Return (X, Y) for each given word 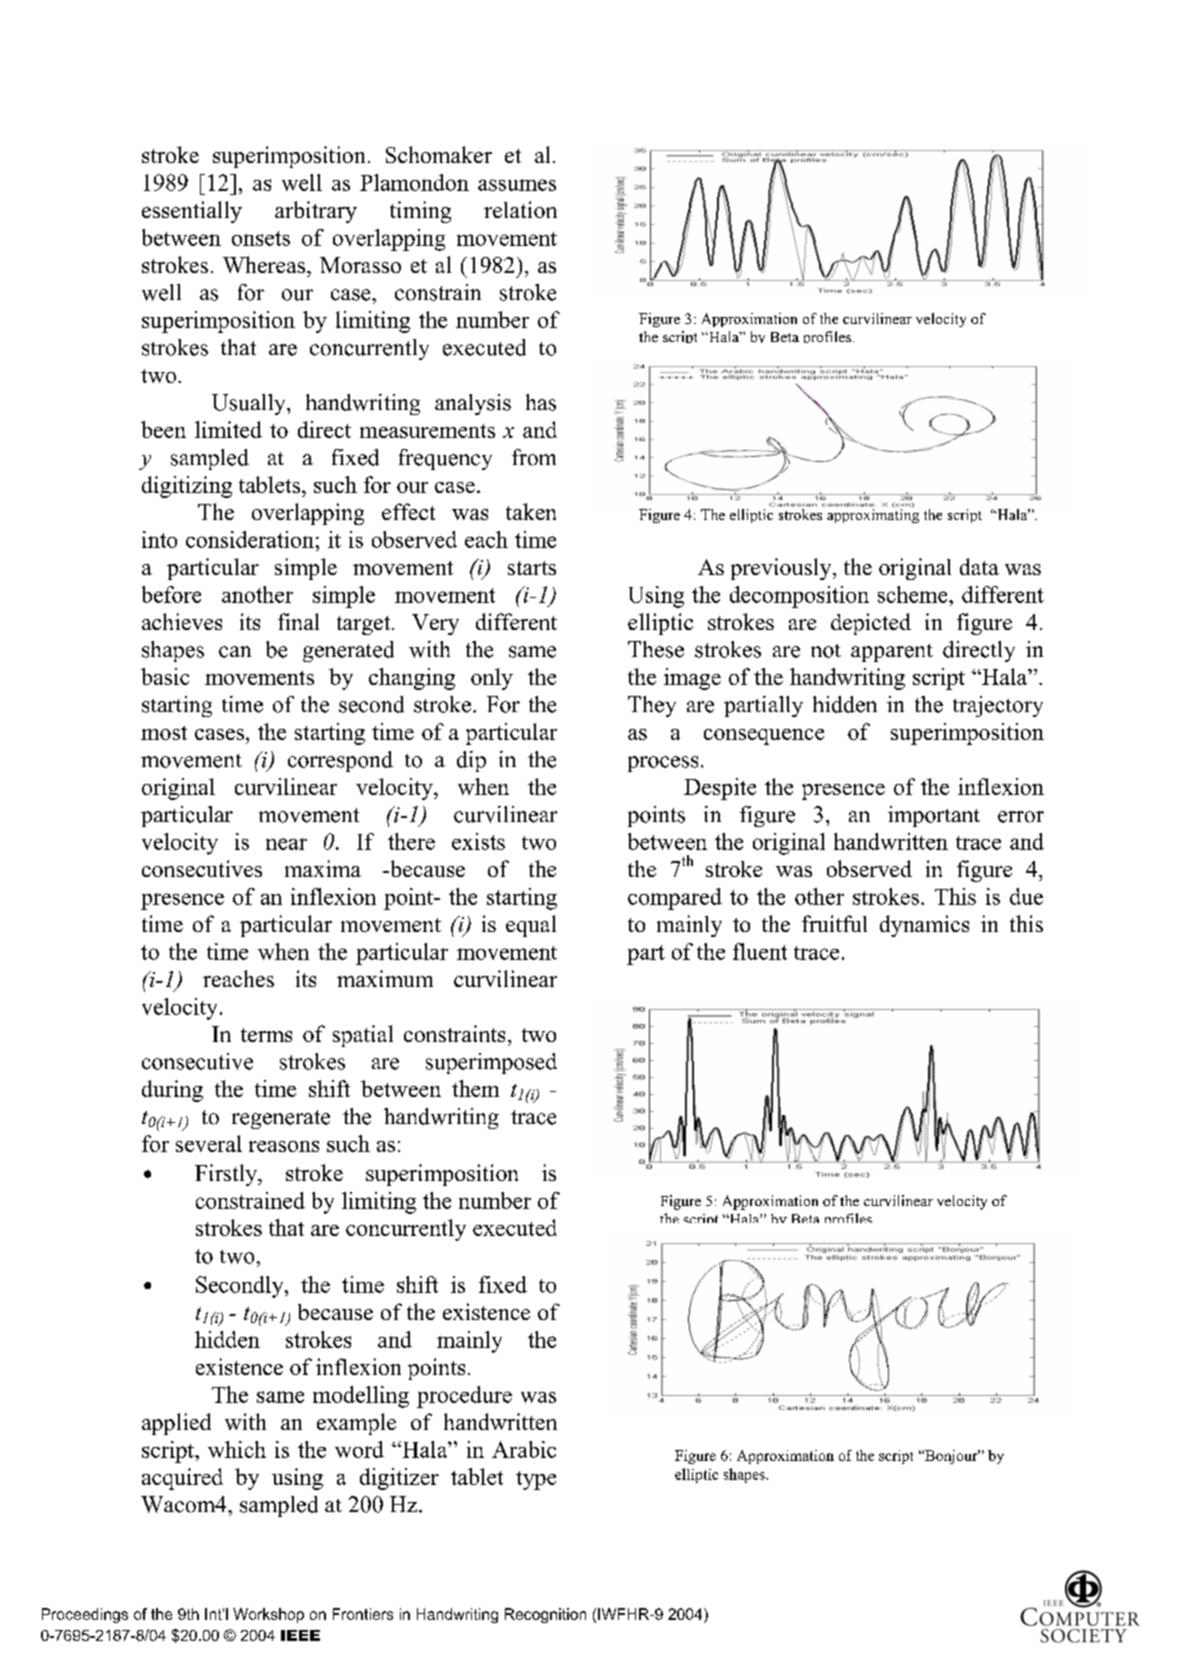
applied (176, 1424)
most (164, 733)
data (979, 566)
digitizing (187, 487)
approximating (873, 515)
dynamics (924, 926)
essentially (192, 212)
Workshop (268, 1615)
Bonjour (951, 1457)
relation (520, 209)
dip (471, 761)
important (934, 816)
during (172, 1091)
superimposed (491, 1063)
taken (531, 511)
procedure (464, 1397)
